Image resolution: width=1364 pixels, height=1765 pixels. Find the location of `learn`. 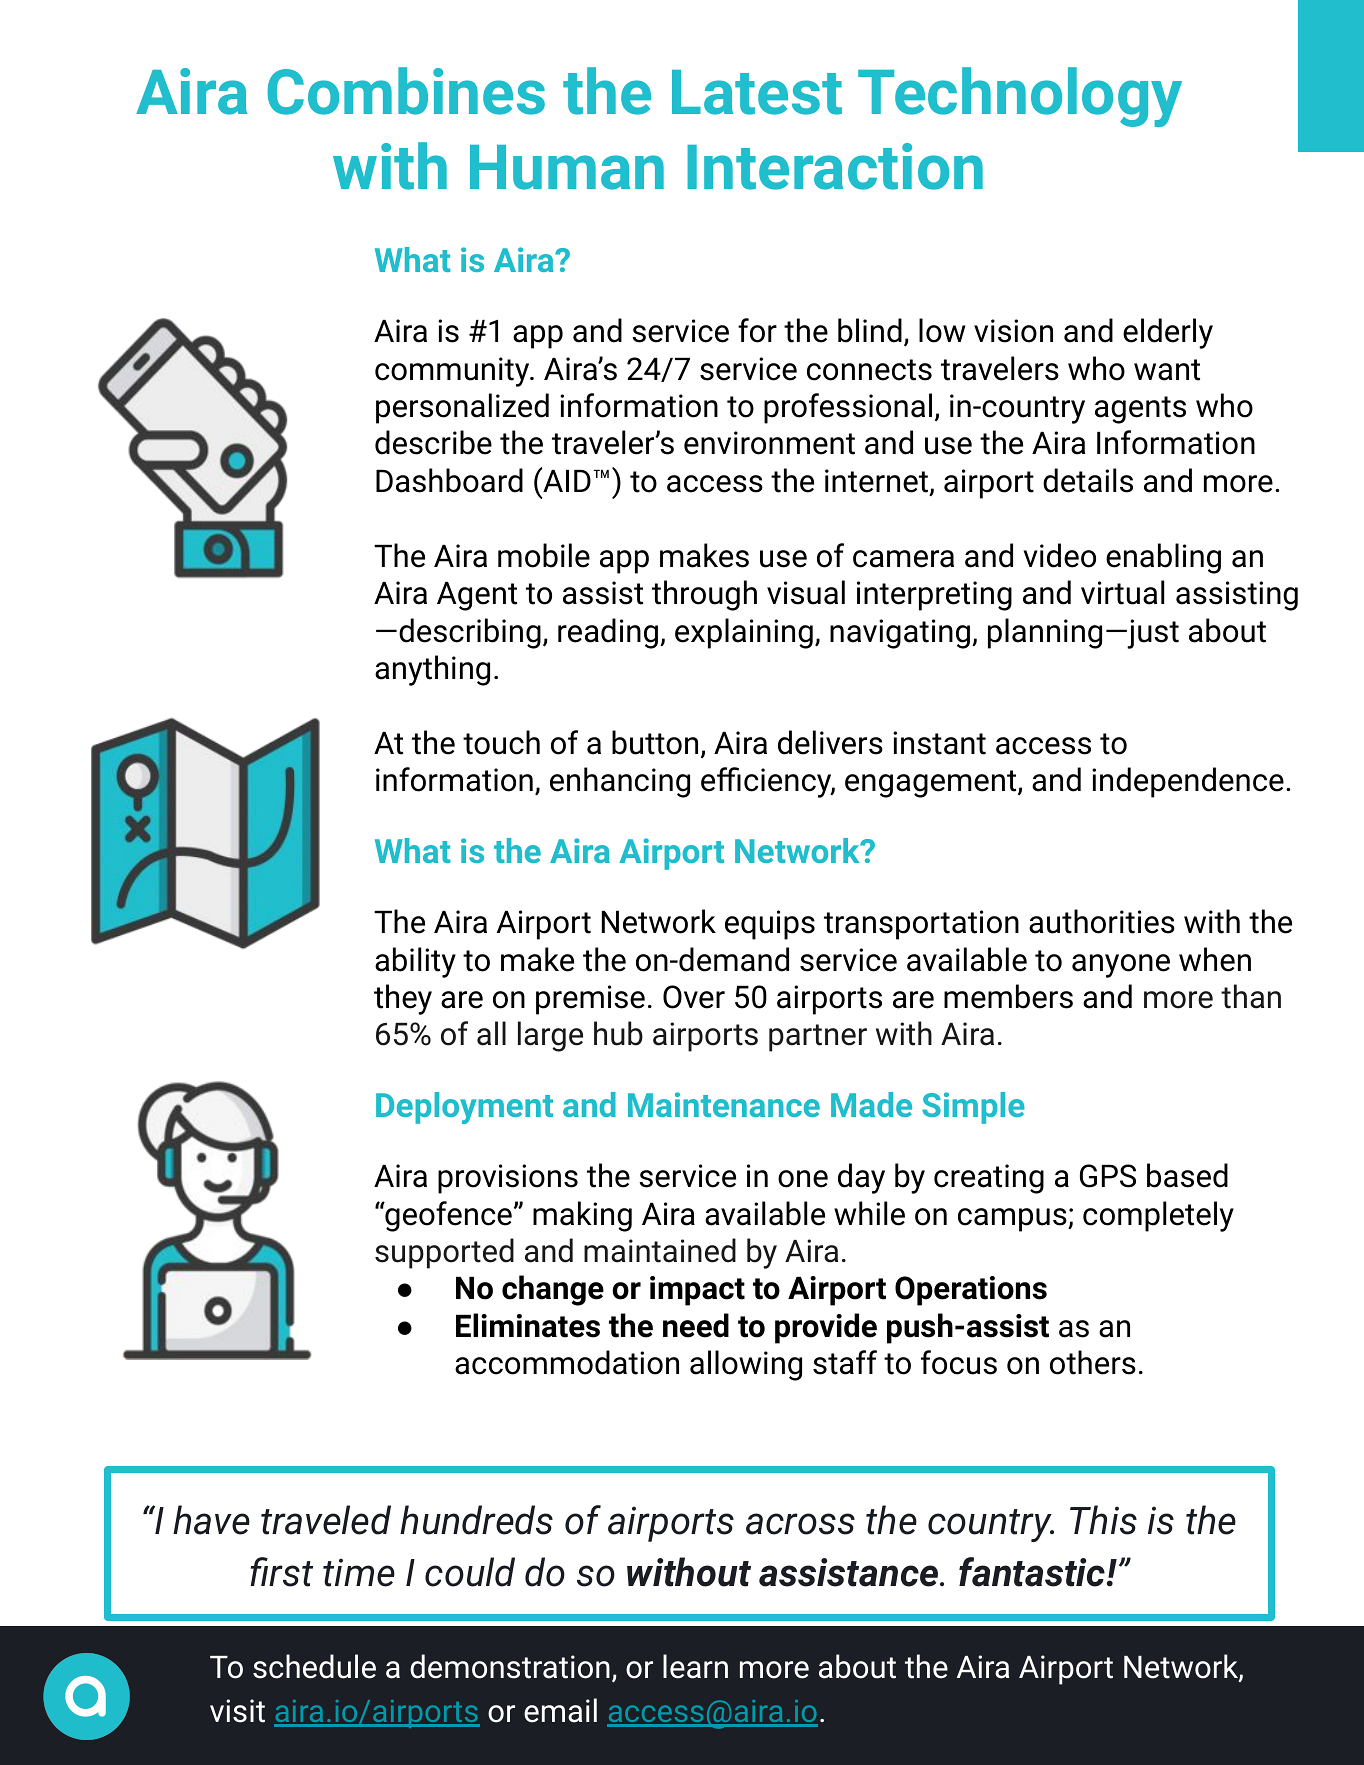

learn is located at coordinates (695, 1666).
